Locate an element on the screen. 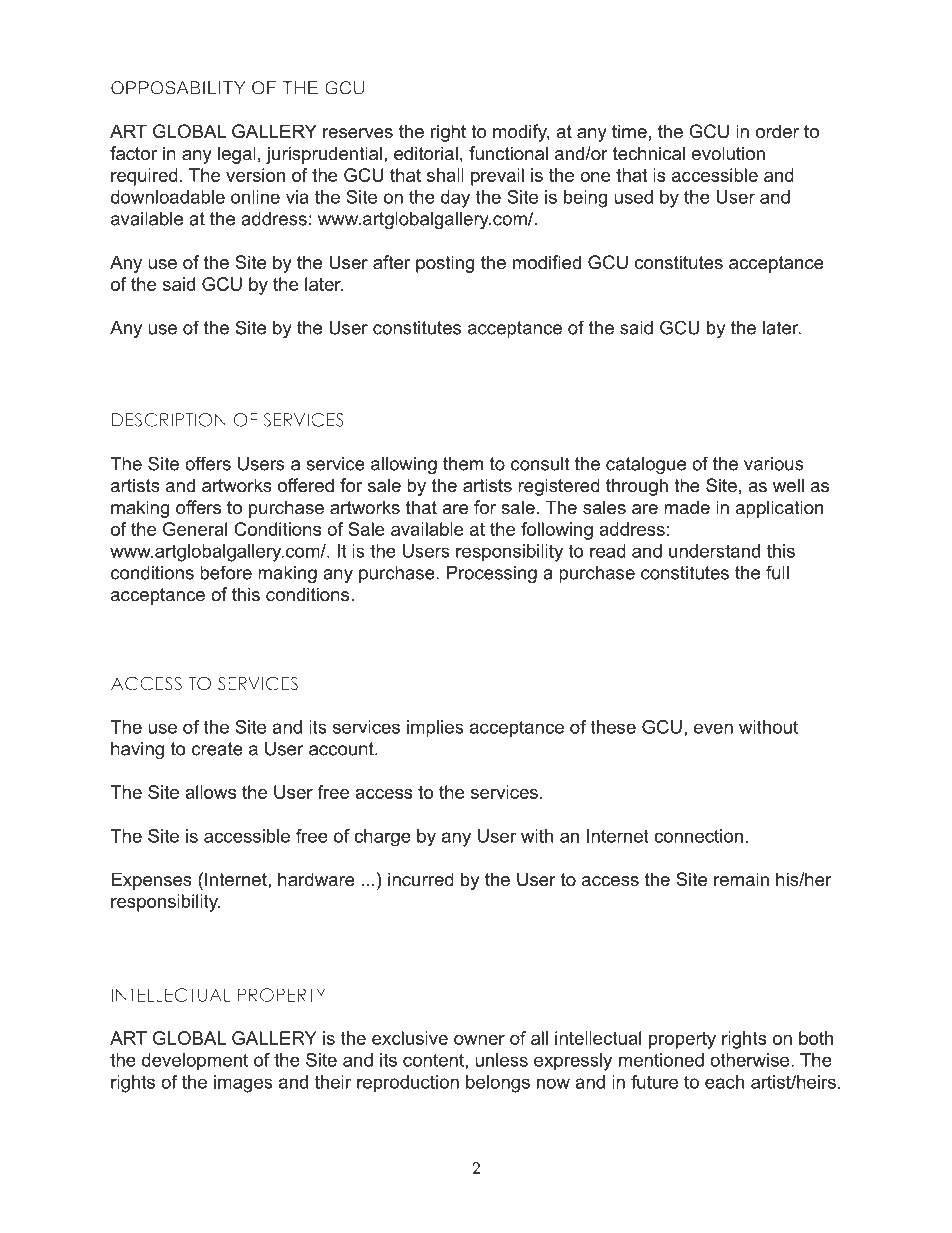 The width and height of the screenshot is (952, 1233). full is located at coordinates (777, 572).
